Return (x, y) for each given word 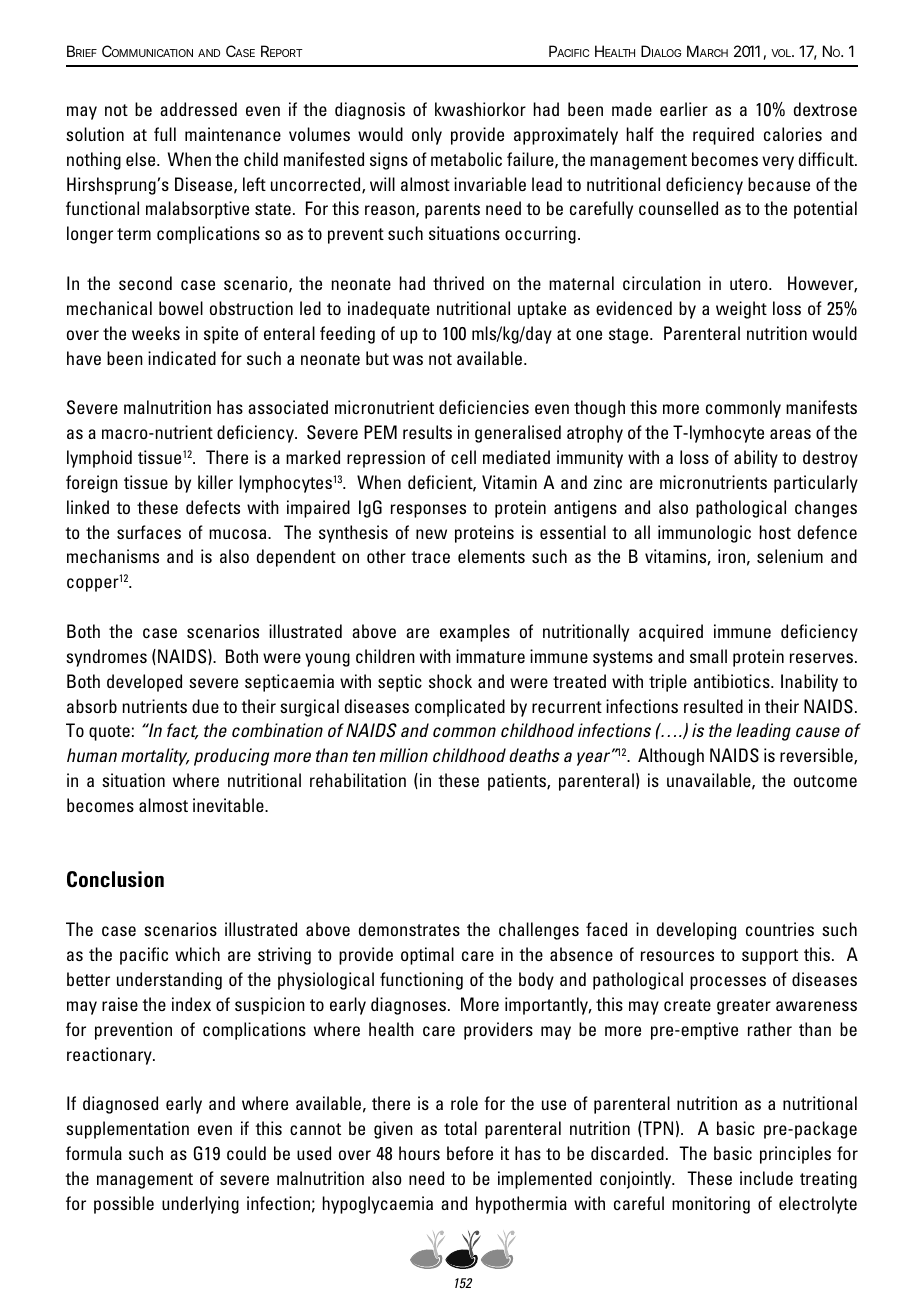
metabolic (466, 159)
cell (463, 457)
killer (215, 482)
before (470, 1153)
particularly (816, 484)
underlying (200, 1205)
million (404, 755)
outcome (825, 781)
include (766, 1178)
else (142, 159)
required (723, 136)
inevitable (229, 805)
